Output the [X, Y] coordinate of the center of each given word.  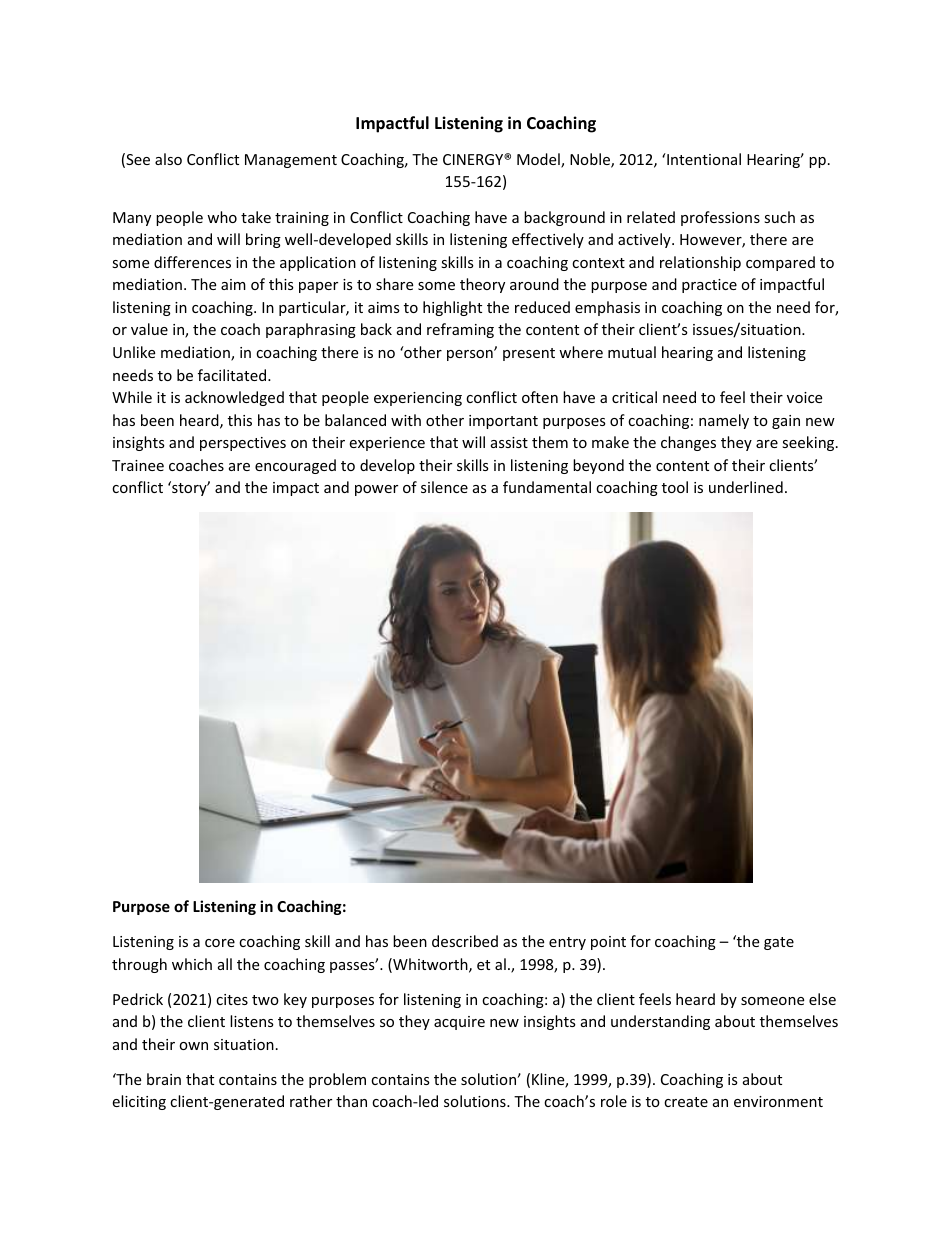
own [193, 1046]
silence [444, 487]
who [222, 217]
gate [779, 943]
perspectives [243, 444]
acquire [459, 1023]
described [465, 941]
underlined [746, 487]
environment [778, 1101]
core [220, 943]
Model [539, 160]
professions [720, 218]
